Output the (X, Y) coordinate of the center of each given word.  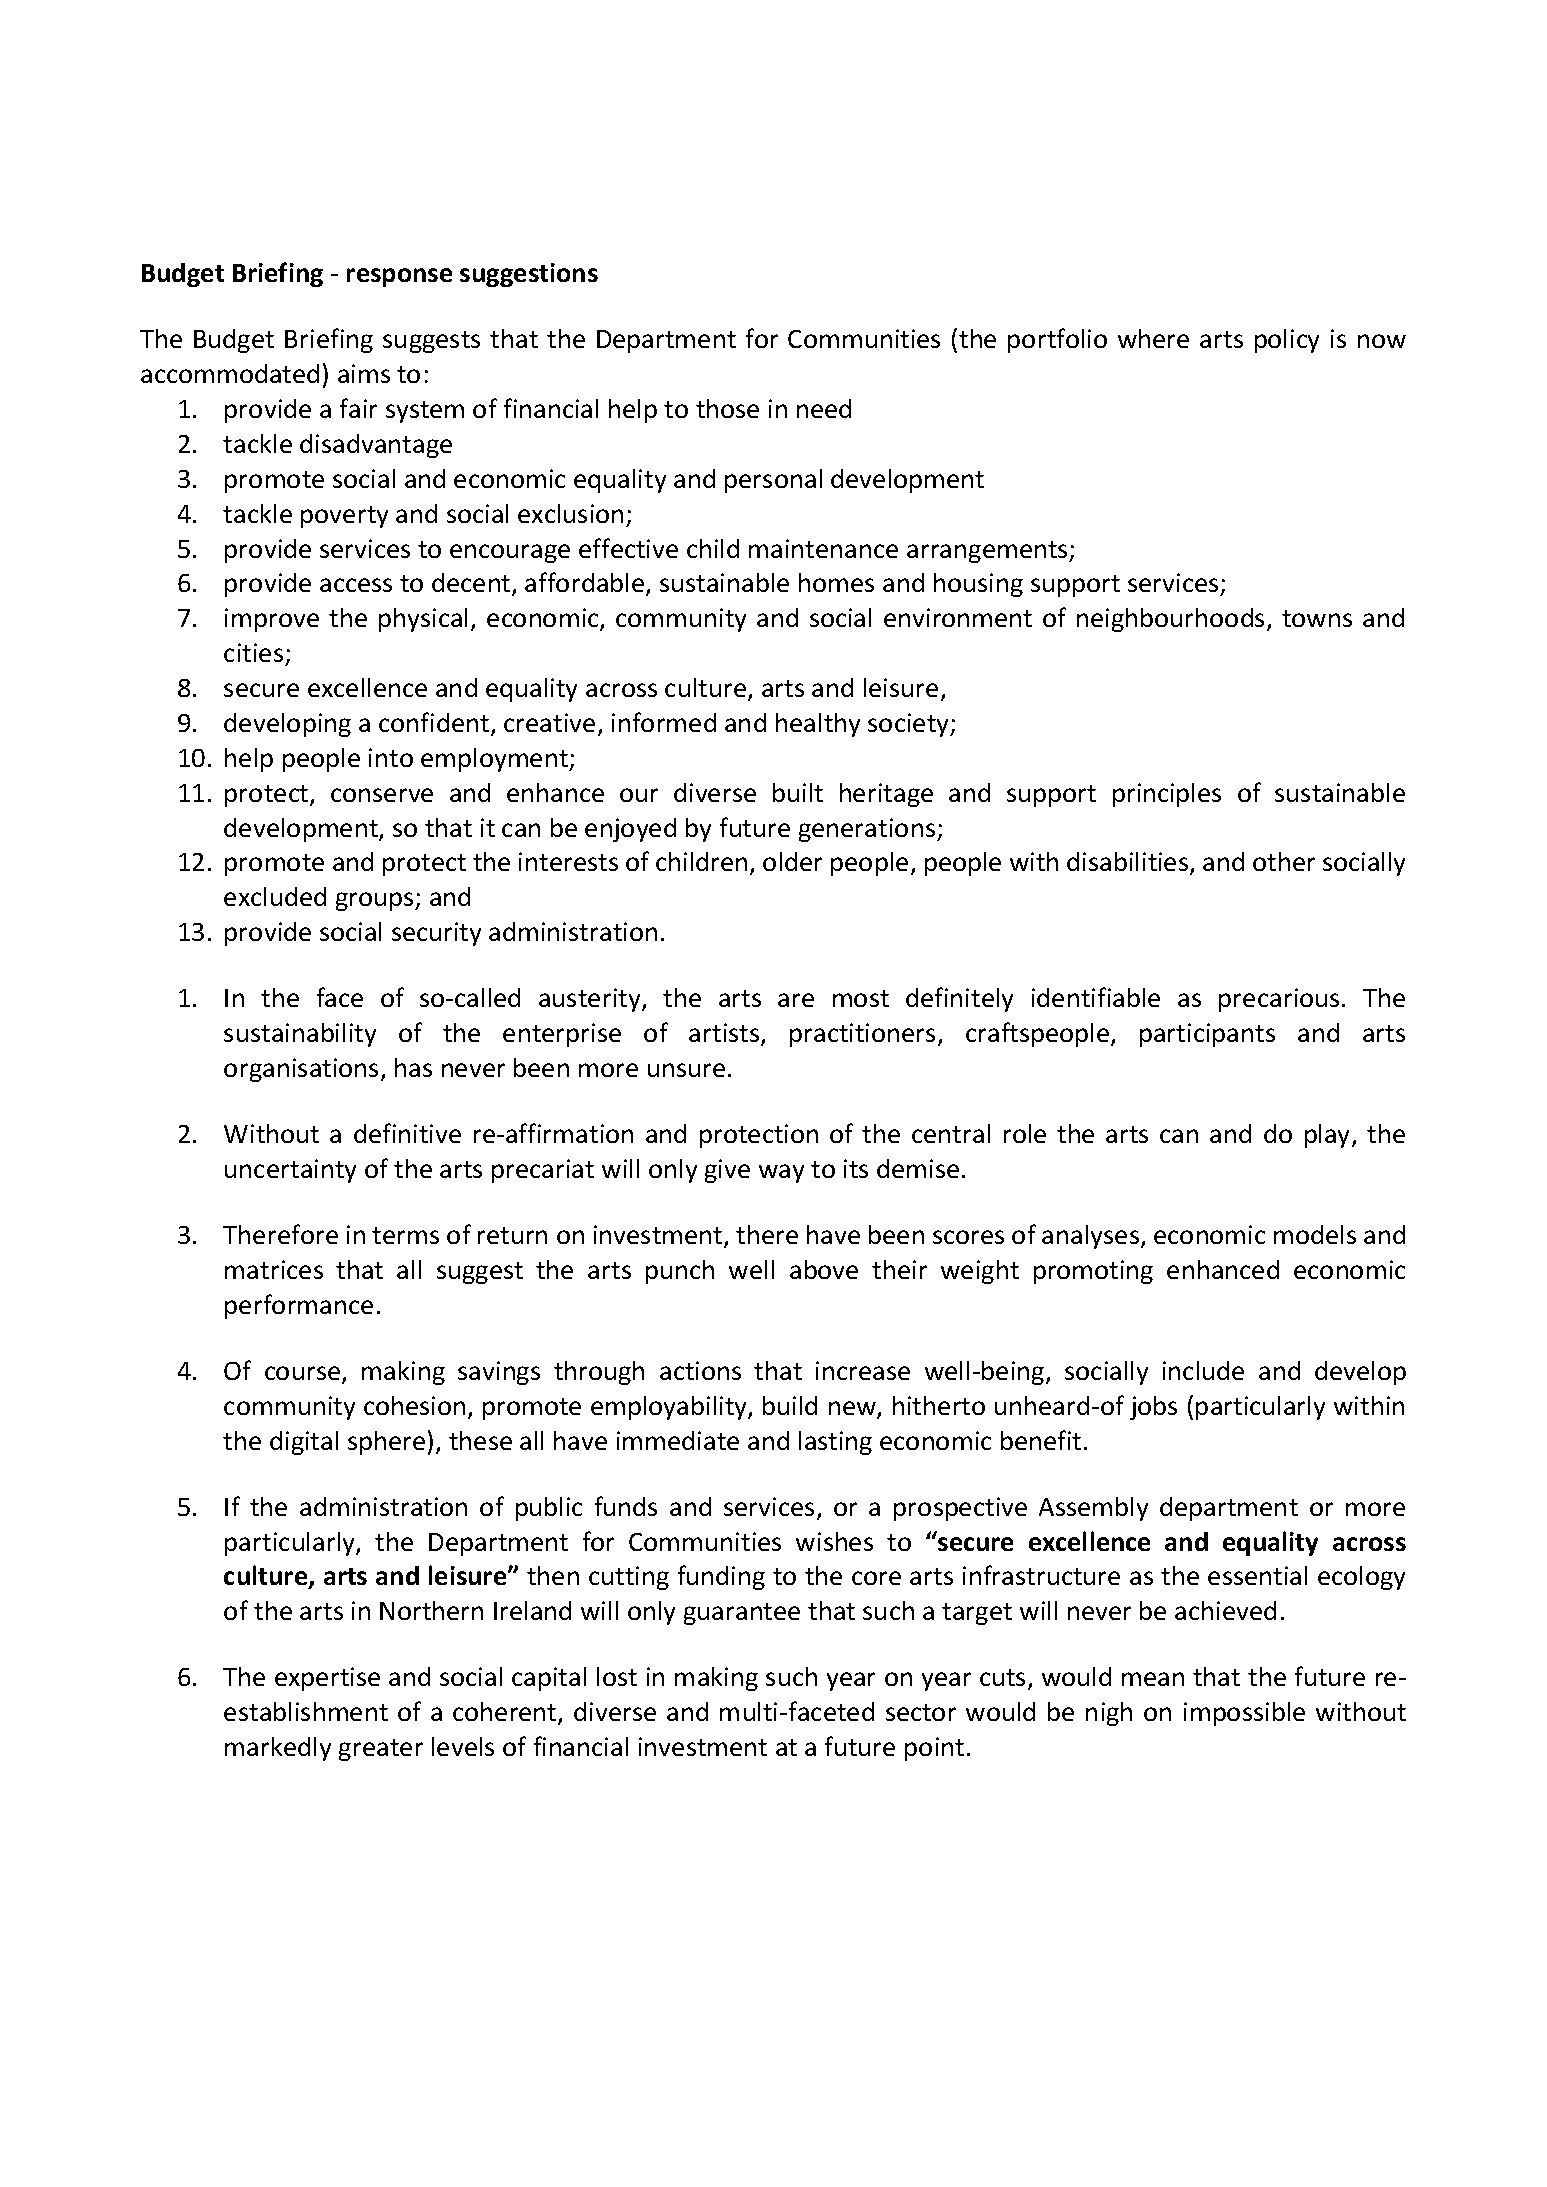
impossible (1244, 1714)
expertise (327, 1679)
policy (1287, 341)
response (399, 277)
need (824, 408)
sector (921, 1712)
